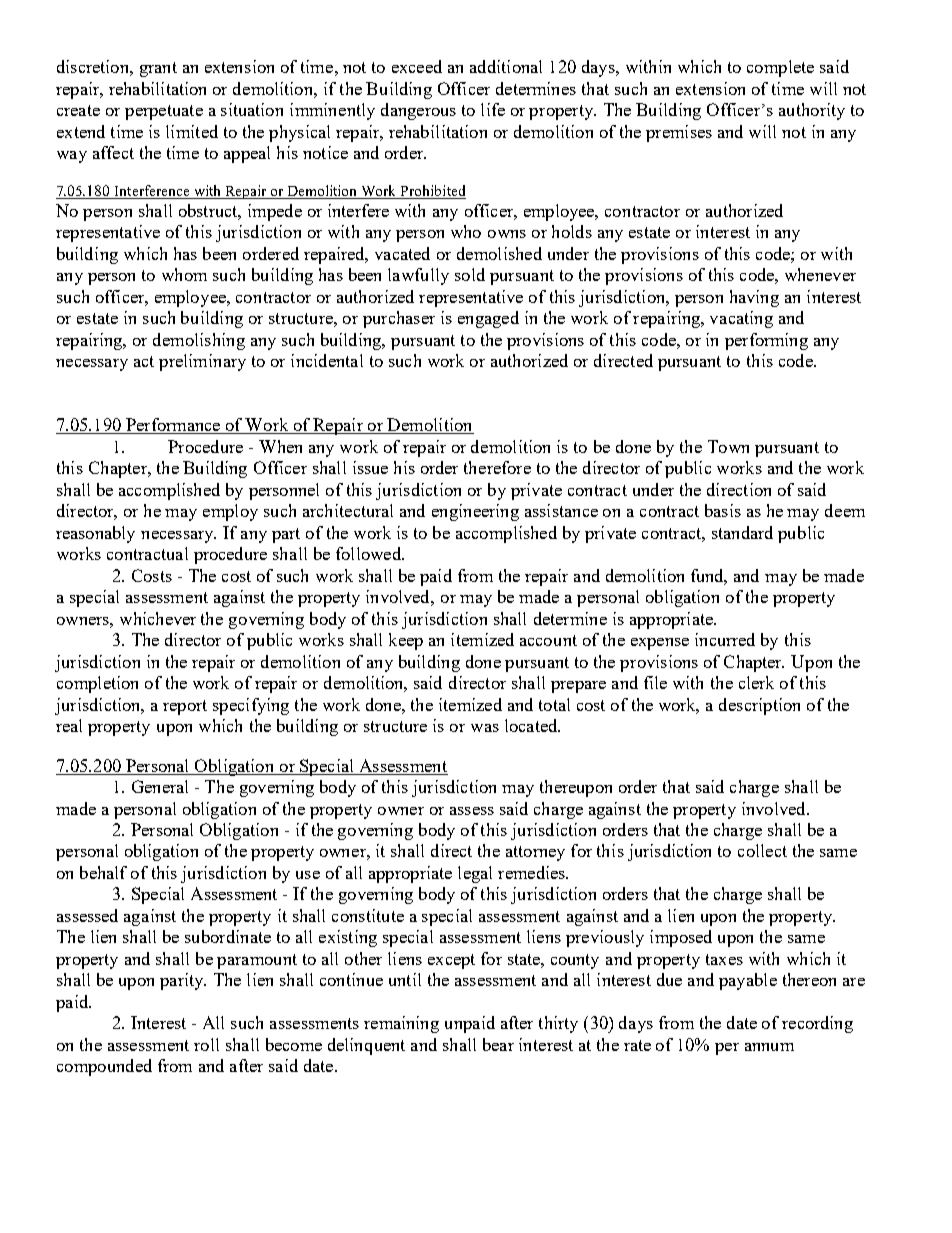  Describe the element at coordinates (769, 1047) in the screenshot. I see `annum` at that location.
